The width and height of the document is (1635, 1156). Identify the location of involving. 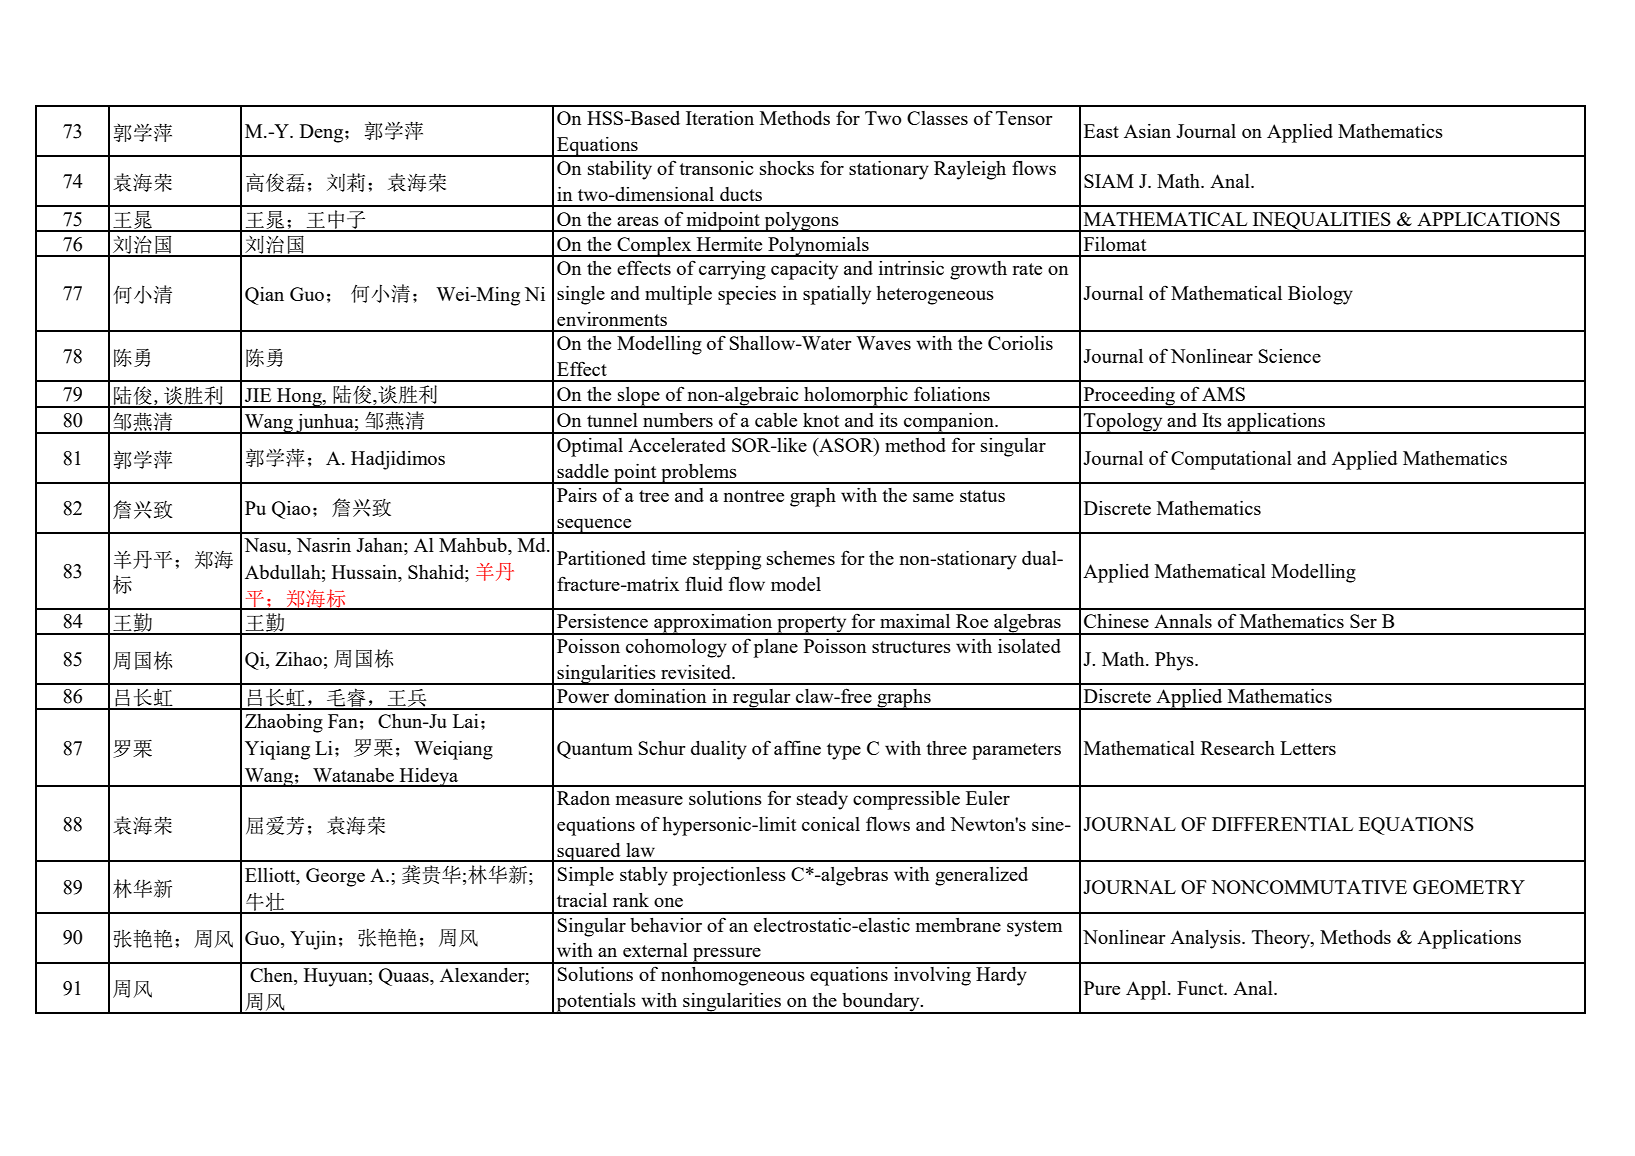
(932, 976).
